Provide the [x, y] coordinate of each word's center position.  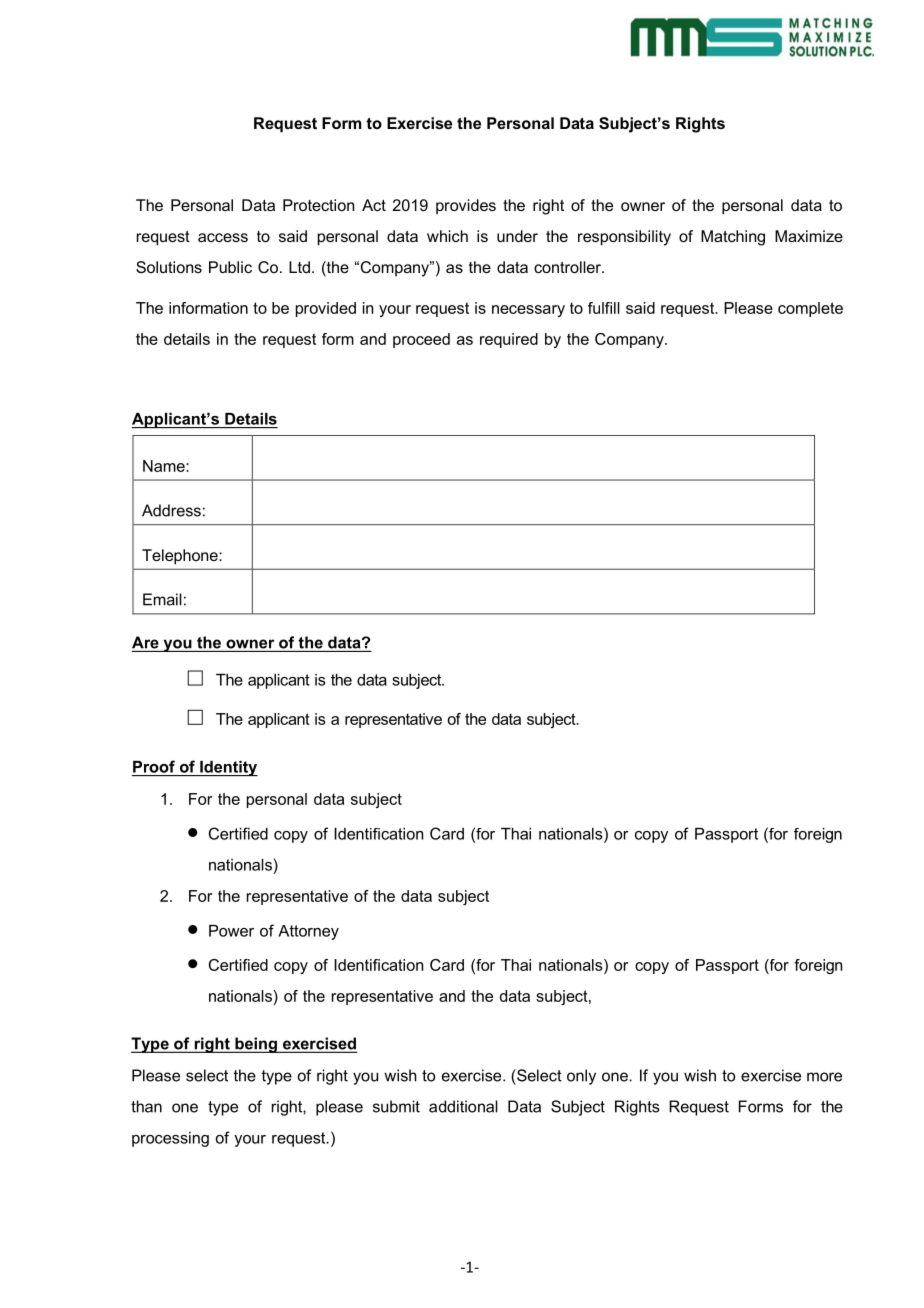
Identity [228, 768]
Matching [733, 238]
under [517, 236]
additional [463, 1106]
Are [145, 642]
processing [170, 1139]
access [223, 237]
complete [810, 309]
